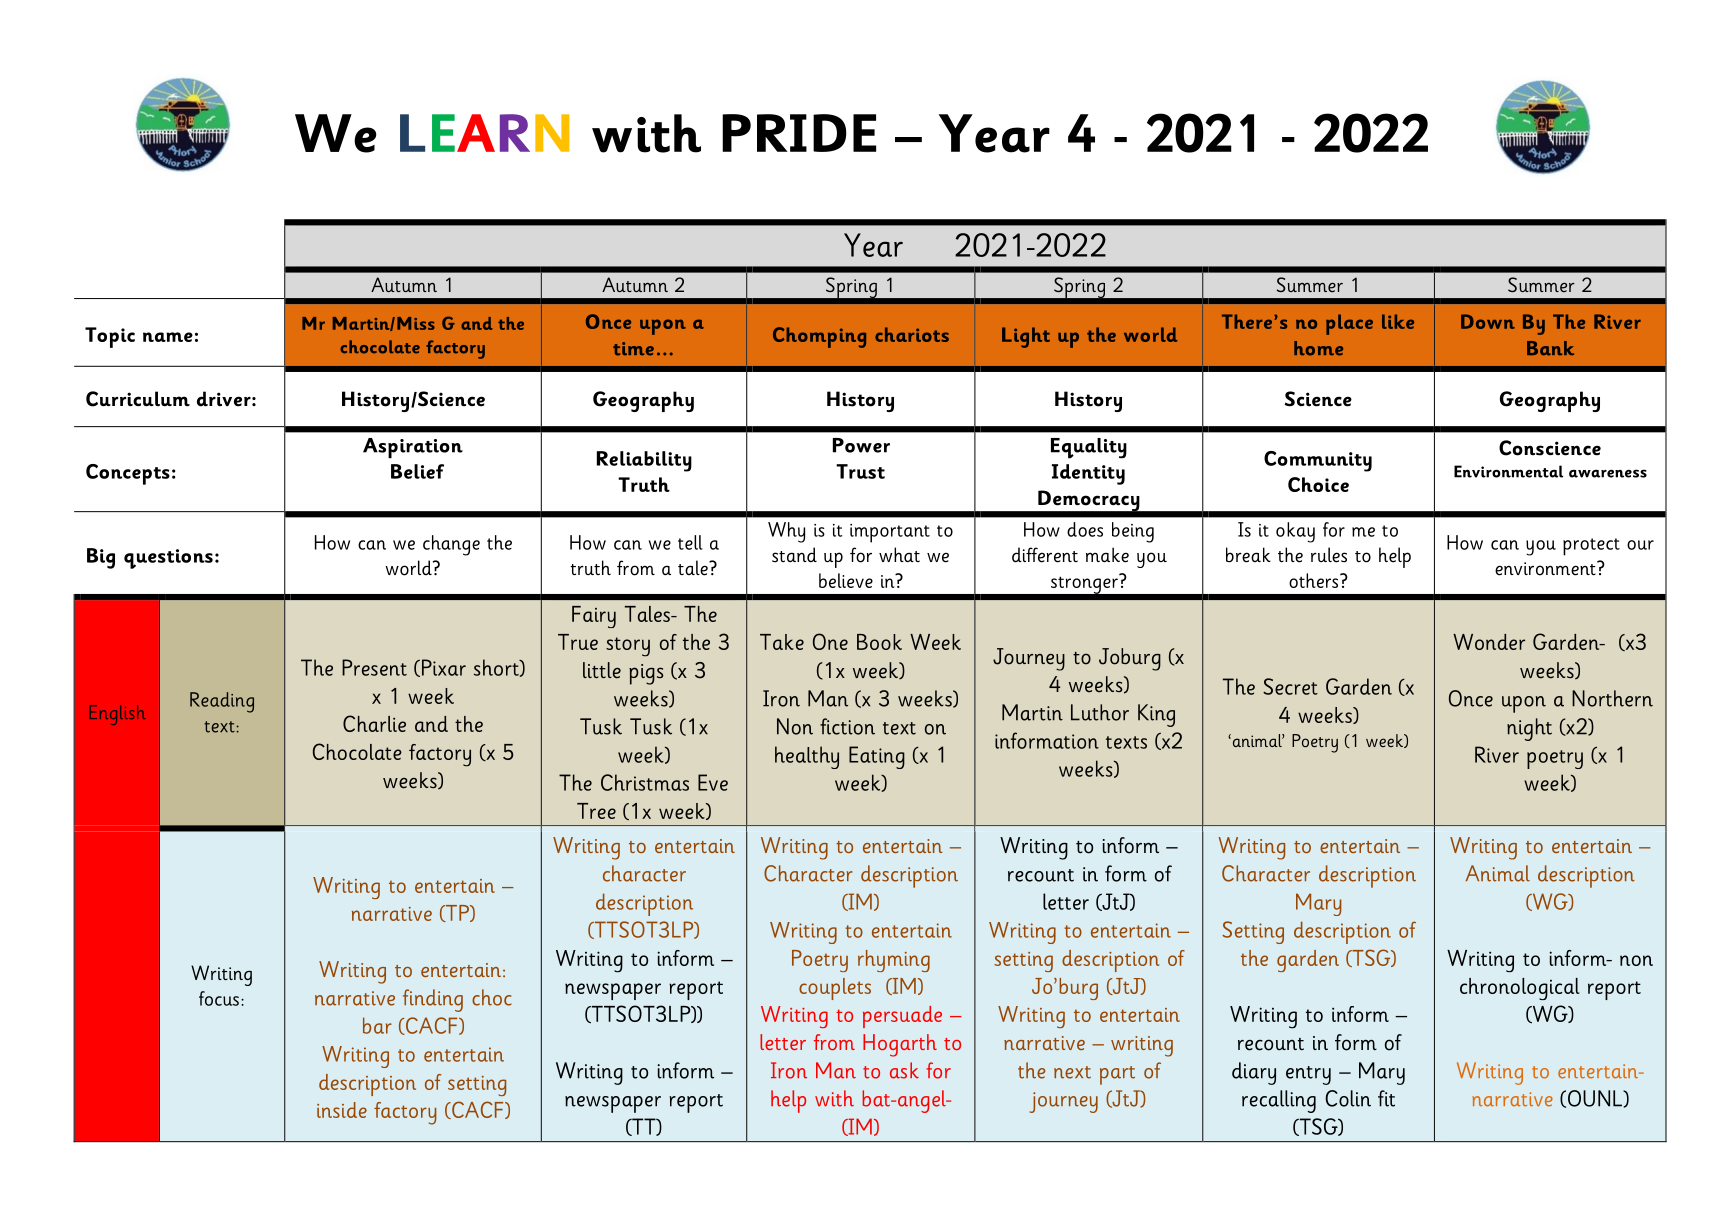 This document has height=1226, width=1734. Describe the element at coordinates (799, 133) in the document. I see `PRIDE` at that location.
